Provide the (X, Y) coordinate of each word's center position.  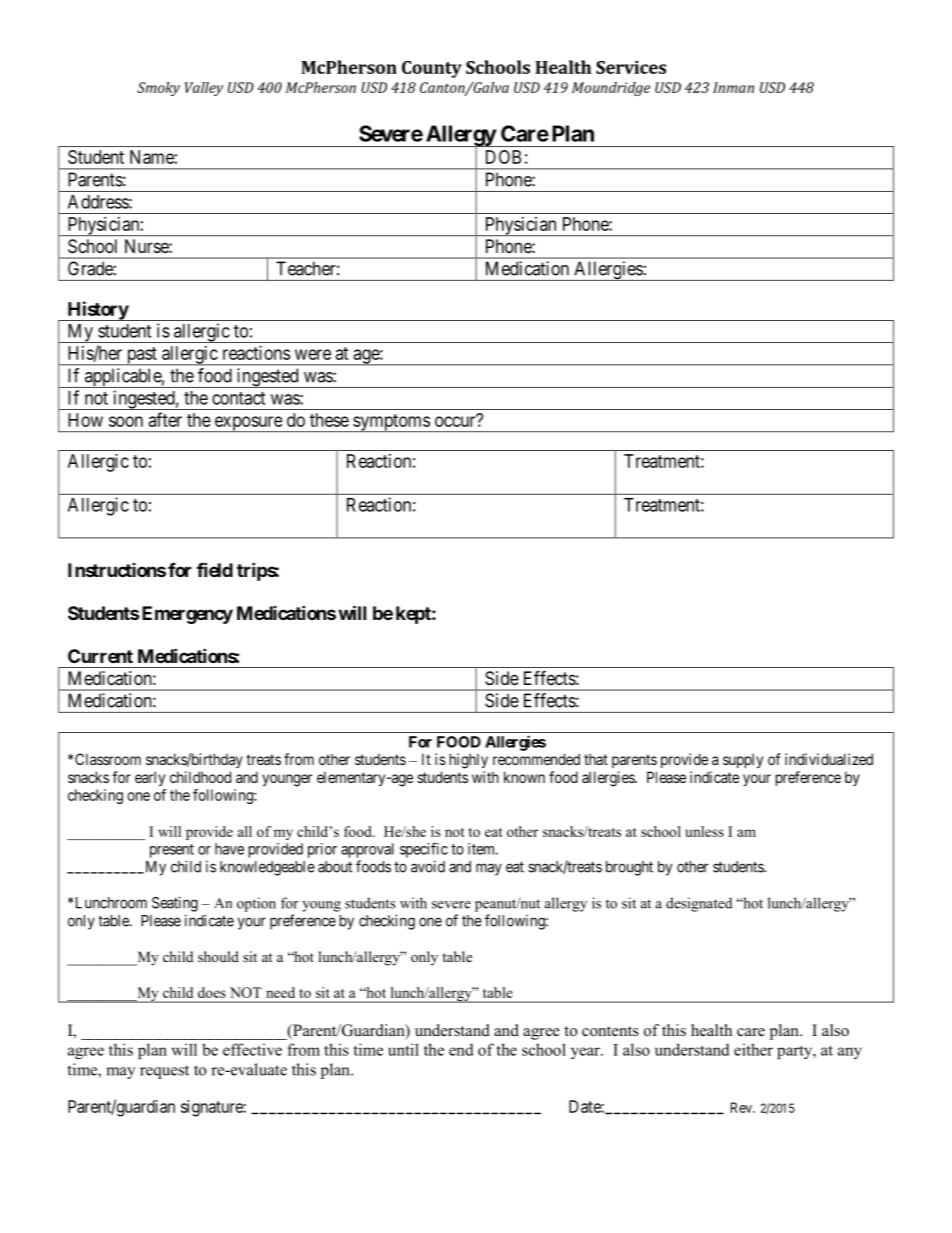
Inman (733, 87)
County (432, 69)
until (403, 1049)
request (164, 1072)
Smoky (158, 89)
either (753, 1049)
